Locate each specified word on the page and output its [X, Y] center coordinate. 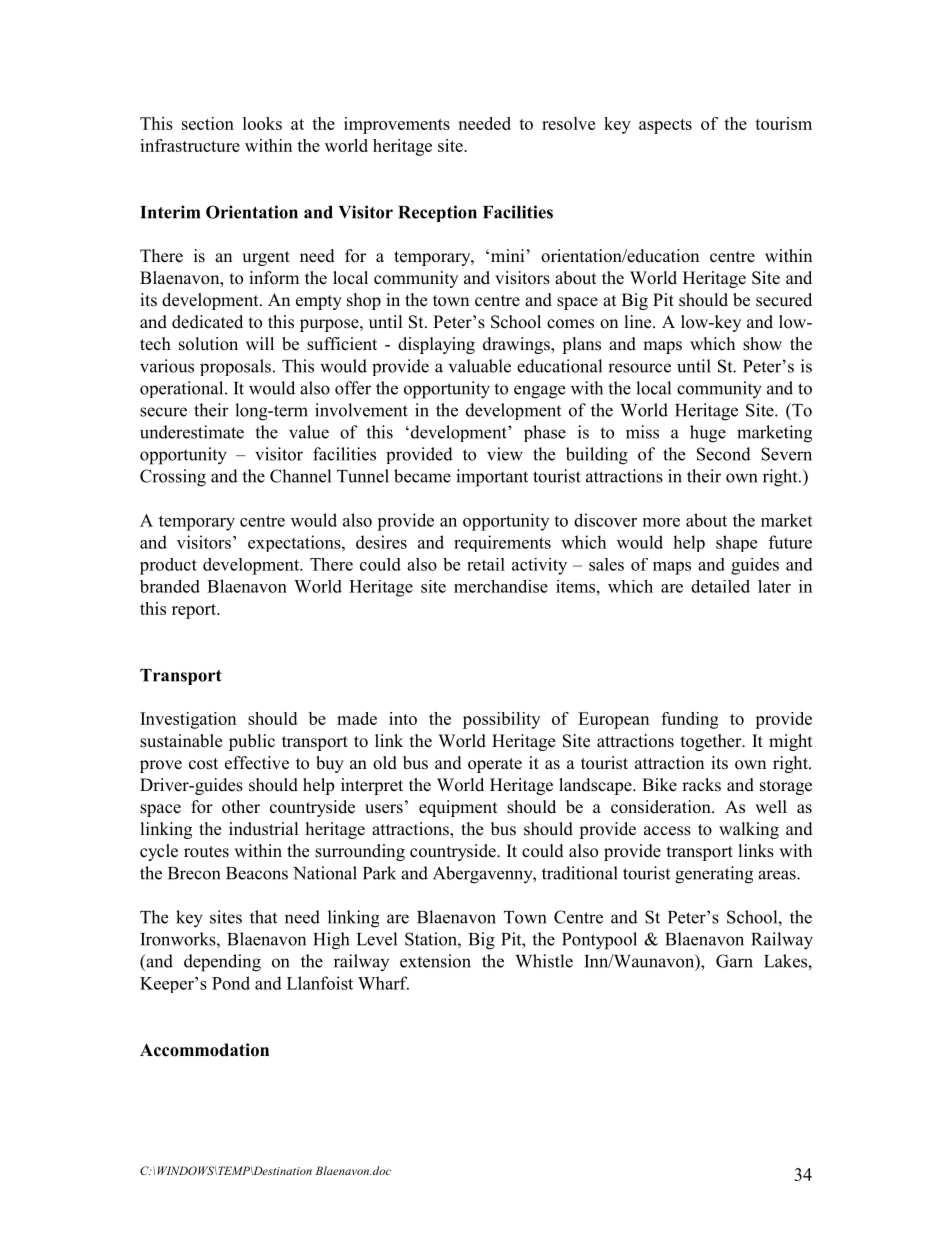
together [712, 742]
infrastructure [190, 145]
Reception [437, 213]
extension [435, 961]
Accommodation [204, 1050]
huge [708, 434]
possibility [501, 720]
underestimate [192, 432]
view [505, 454]
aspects [665, 126]
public [252, 742]
